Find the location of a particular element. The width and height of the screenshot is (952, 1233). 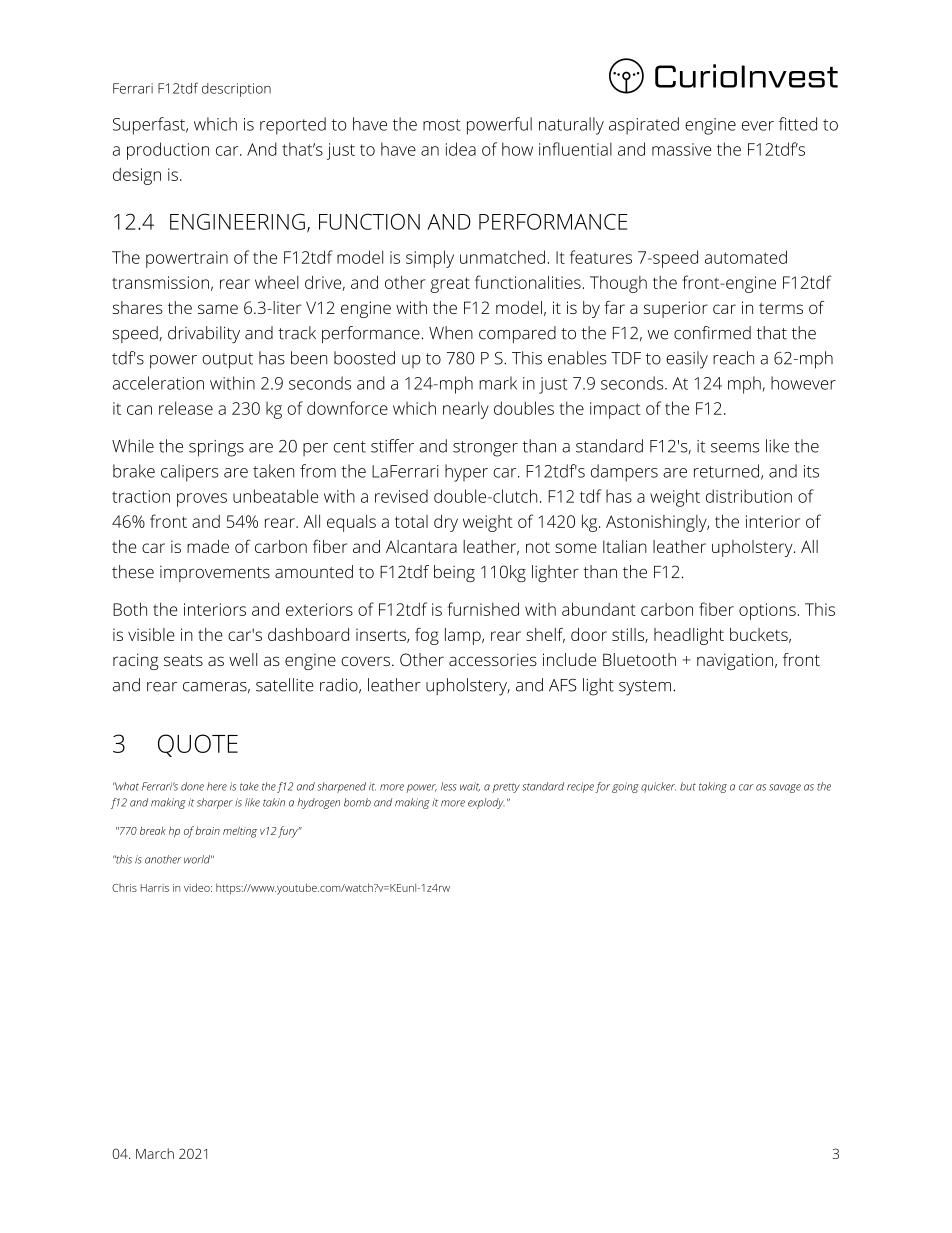

seats is located at coordinates (183, 660).
